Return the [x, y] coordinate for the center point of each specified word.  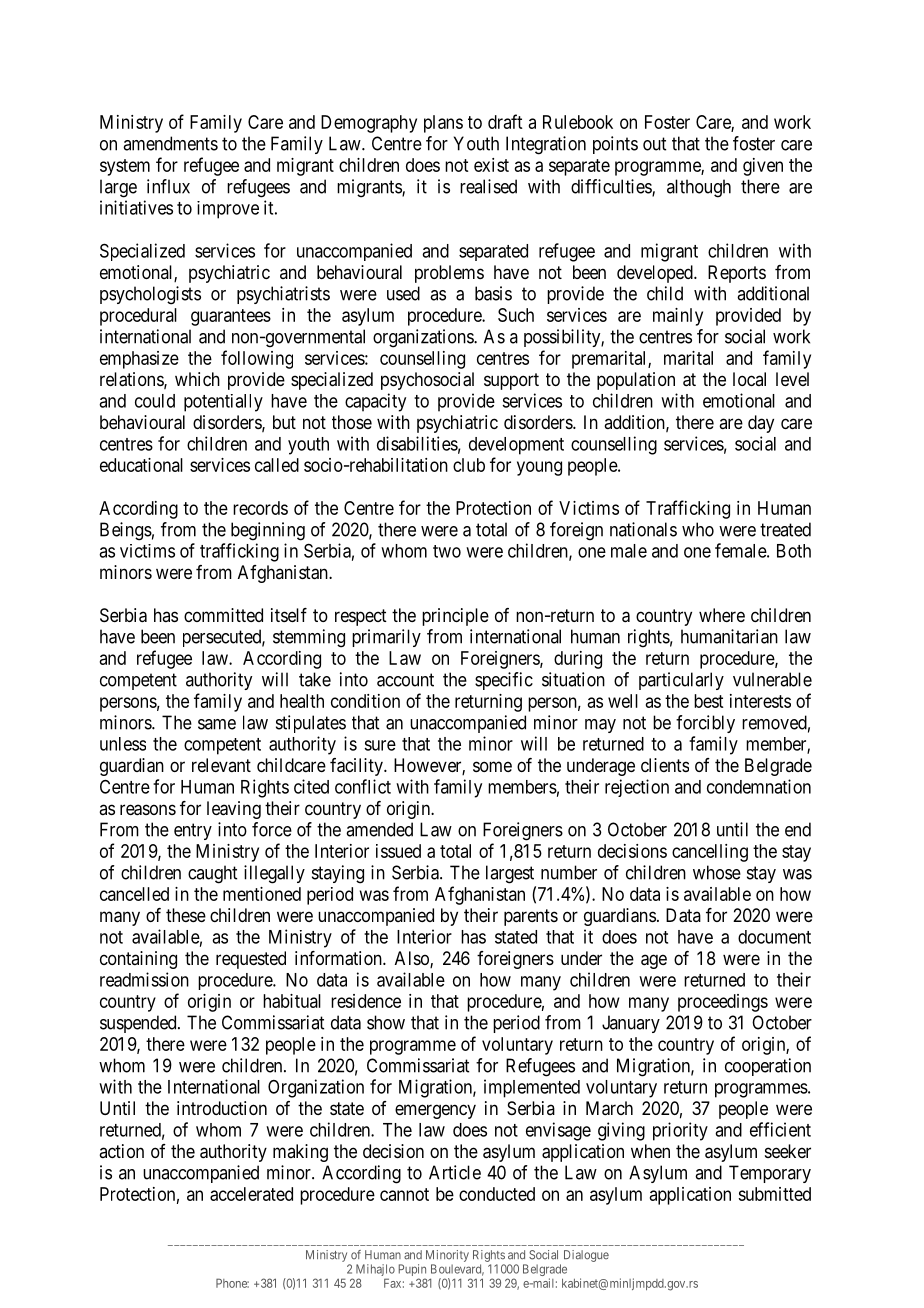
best [708, 701]
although [699, 188]
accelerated [251, 1194]
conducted [497, 1194]
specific [504, 681]
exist [491, 165]
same [217, 724]
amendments [170, 143]
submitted [774, 1194]
